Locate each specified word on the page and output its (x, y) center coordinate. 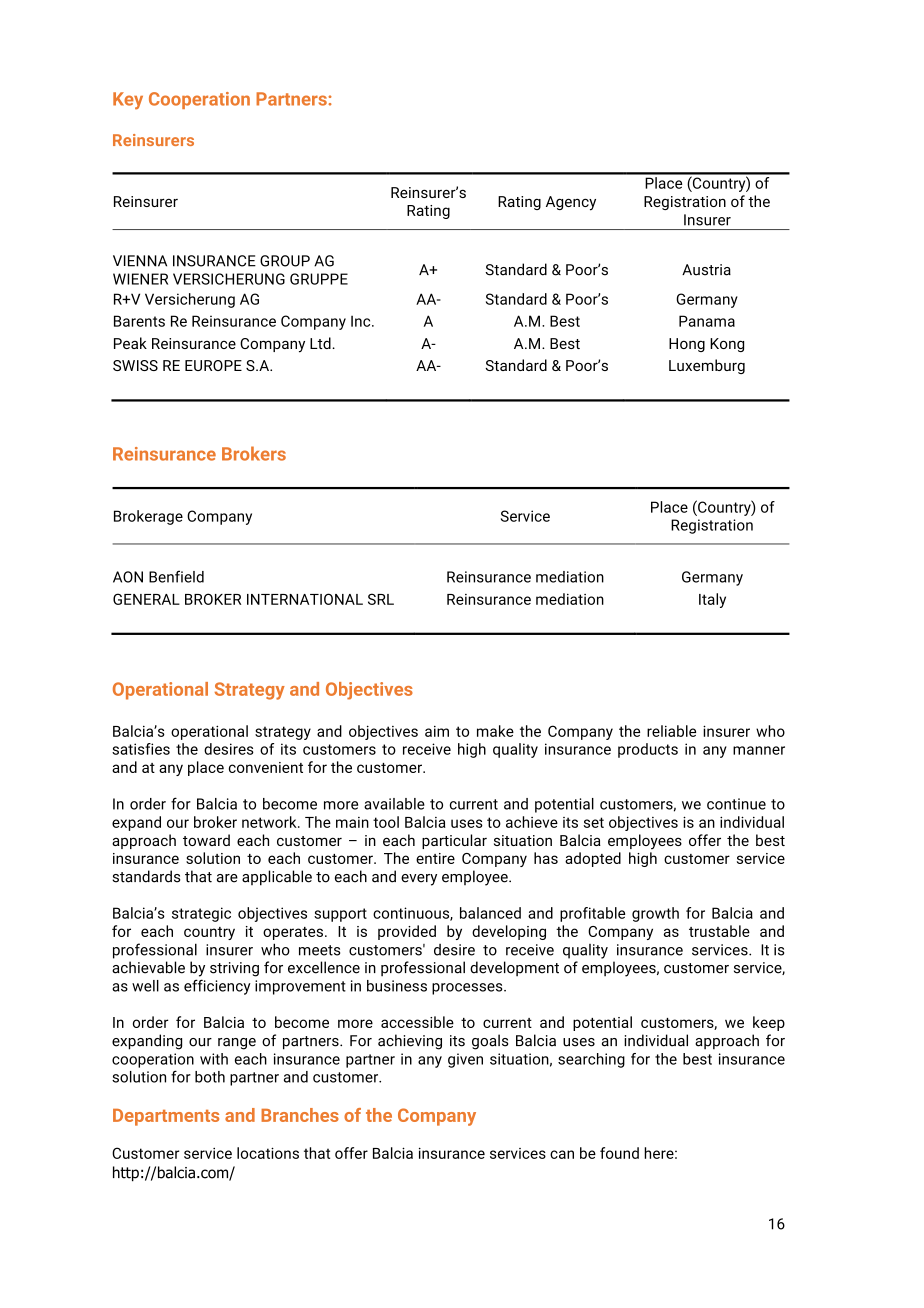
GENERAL (146, 599)
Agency (571, 203)
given (465, 1060)
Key (128, 101)
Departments (166, 1117)
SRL (381, 599)
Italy (712, 600)
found (619, 1153)
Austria (706, 270)
